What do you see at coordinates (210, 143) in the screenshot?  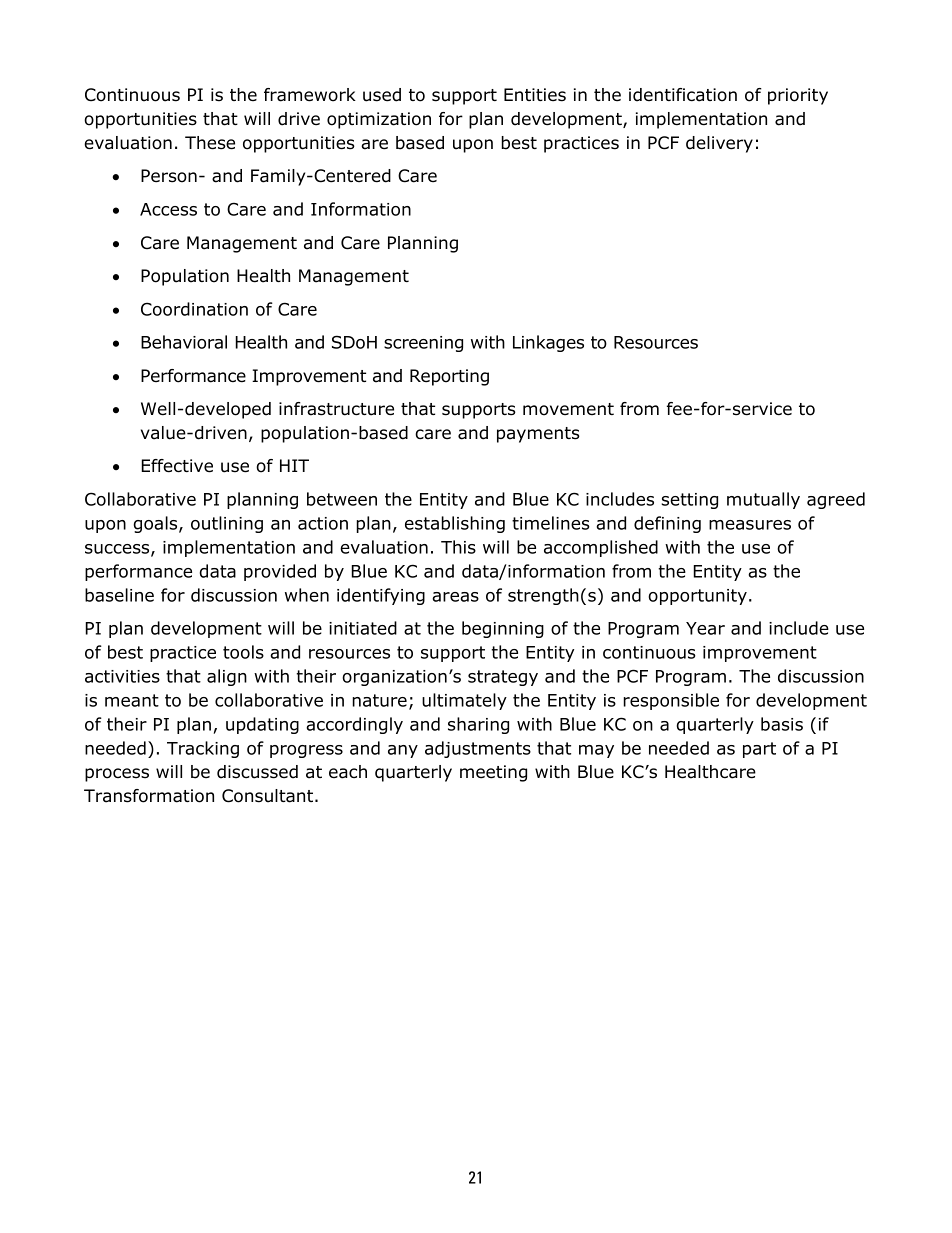 I see `These` at bounding box center [210, 143].
